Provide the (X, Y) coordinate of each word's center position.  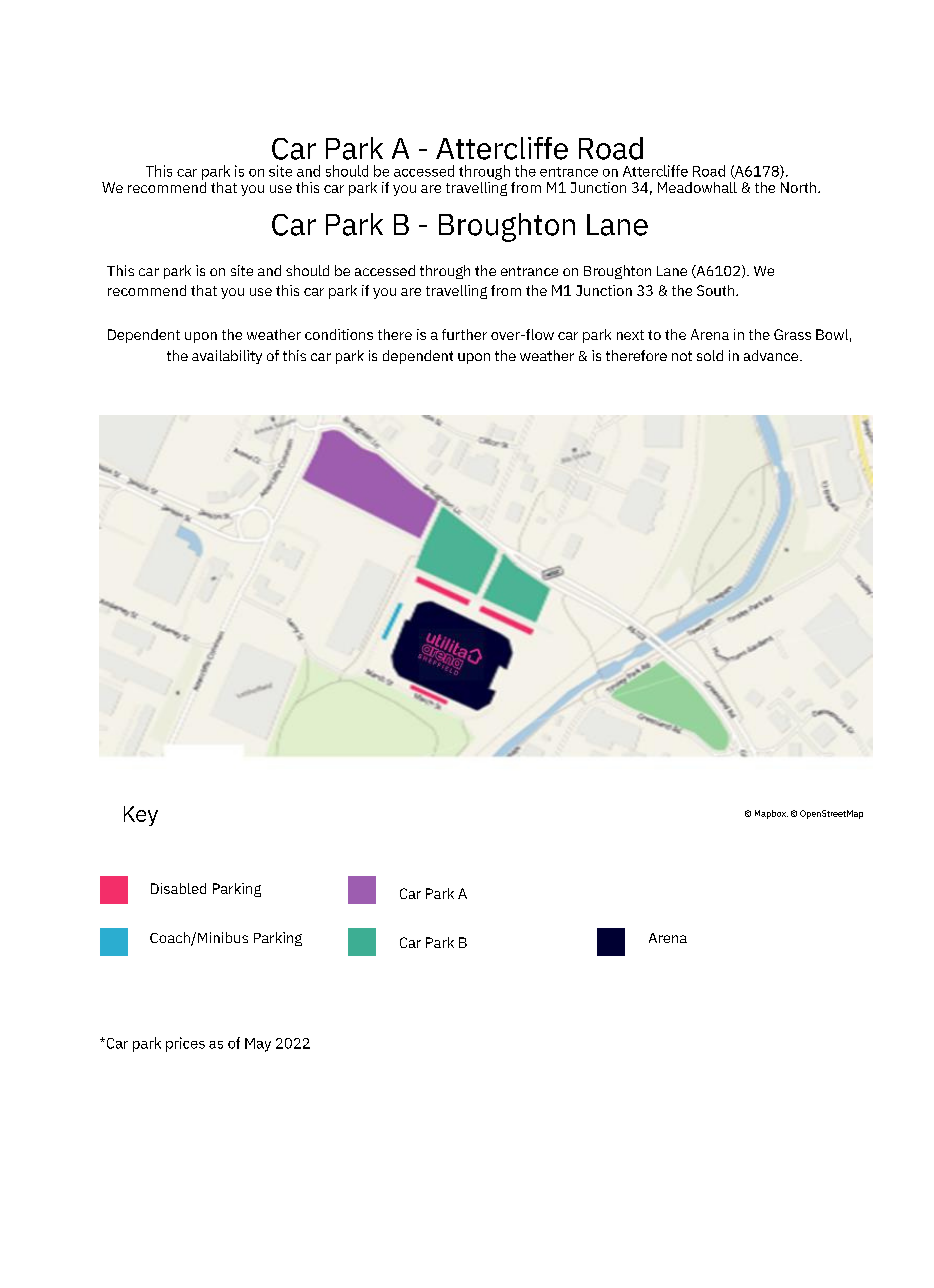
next (630, 335)
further (464, 334)
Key (141, 816)
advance (772, 355)
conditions (339, 334)
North (800, 187)
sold (710, 355)
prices (185, 1044)
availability (227, 357)
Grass (792, 334)
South (717, 290)
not (682, 356)
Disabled (178, 888)
